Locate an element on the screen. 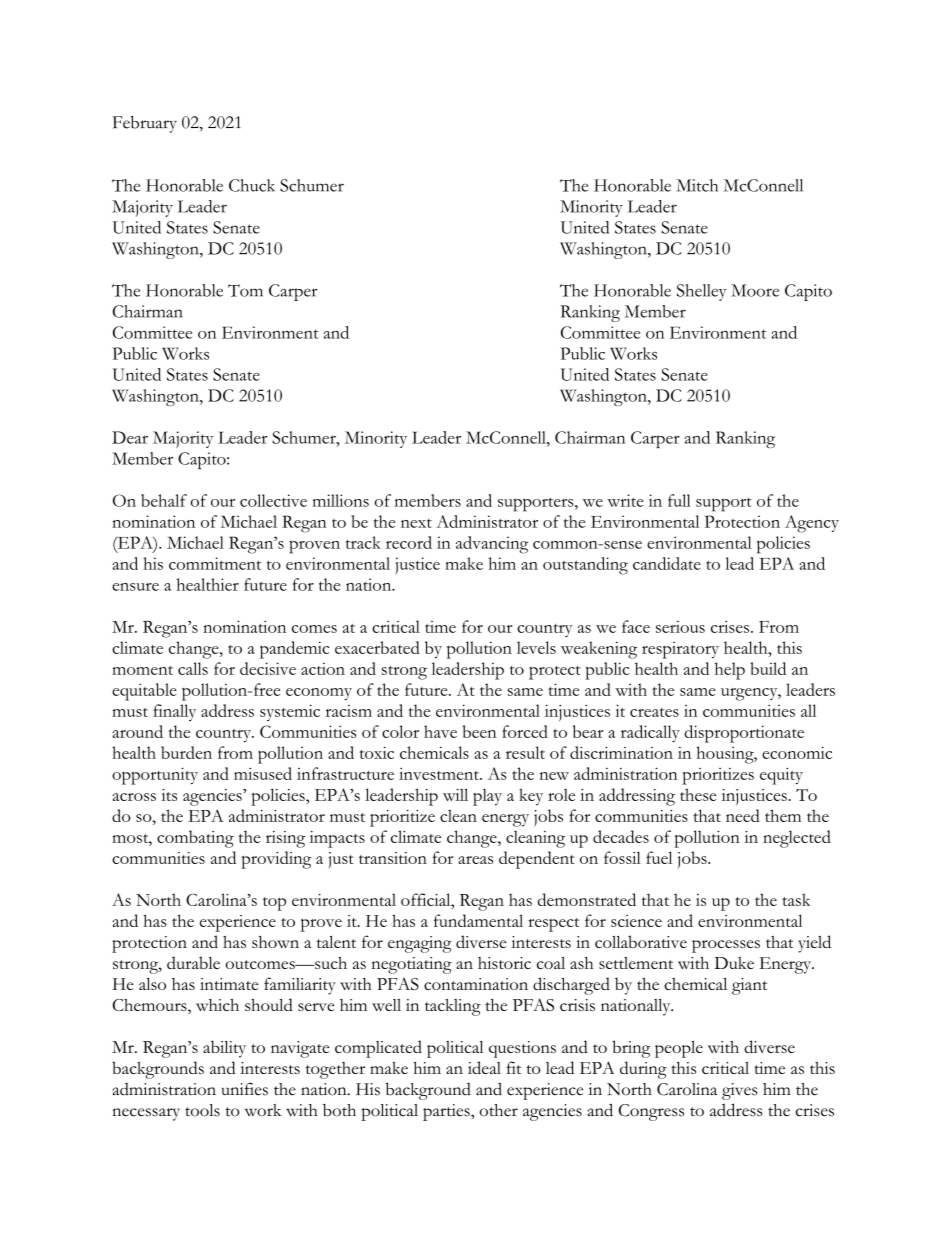 Image resolution: width=952 pixels, height=1233 pixels. these is located at coordinates (698, 794).
